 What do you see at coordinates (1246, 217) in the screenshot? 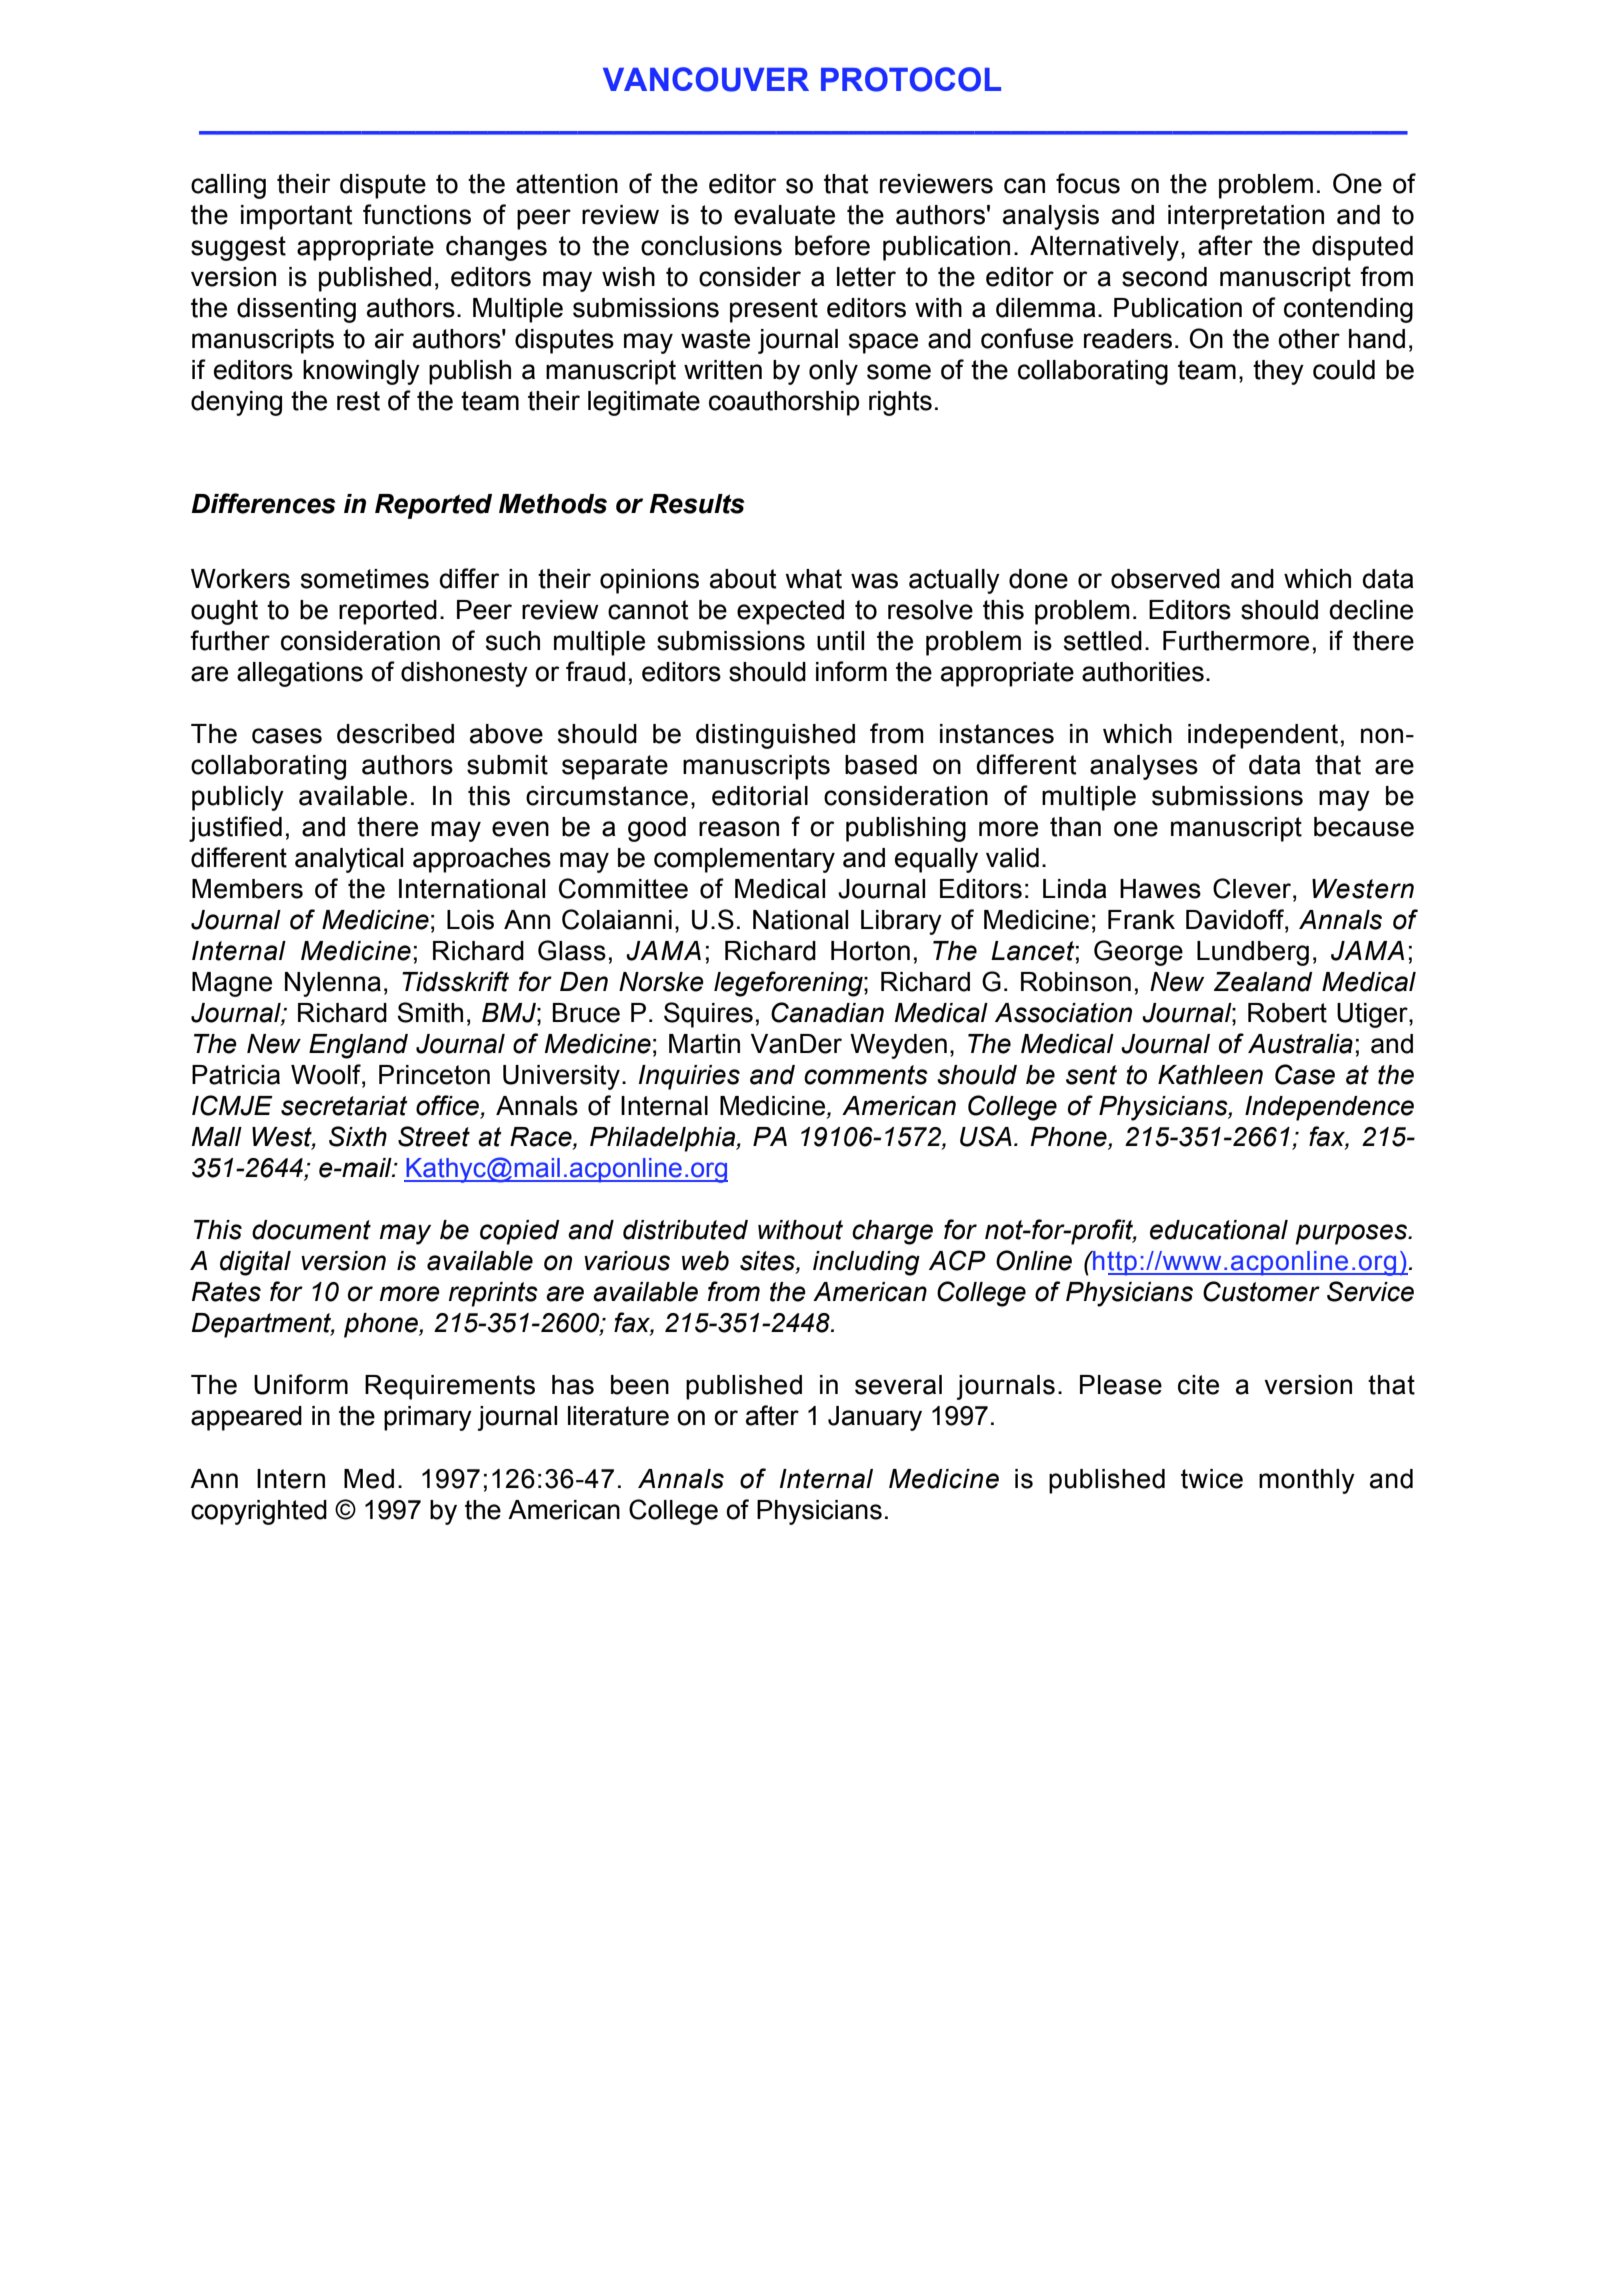
I see `interpretation` at bounding box center [1246, 217].
